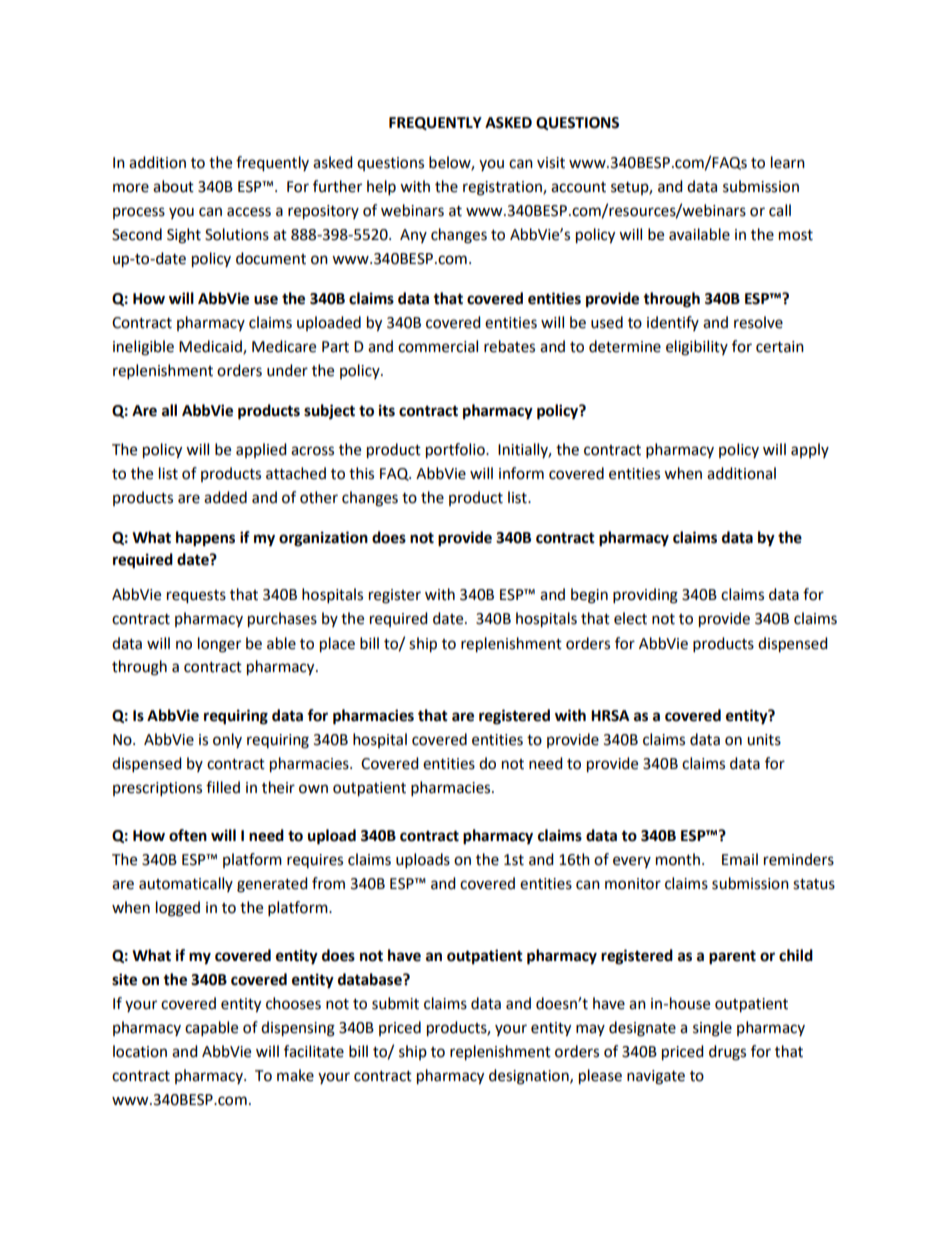 This screenshot has width=952, height=1233. What do you see at coordinates (727, 1053) in the screenshot?
I see `drugs` at bounding box center [727, 1053].
